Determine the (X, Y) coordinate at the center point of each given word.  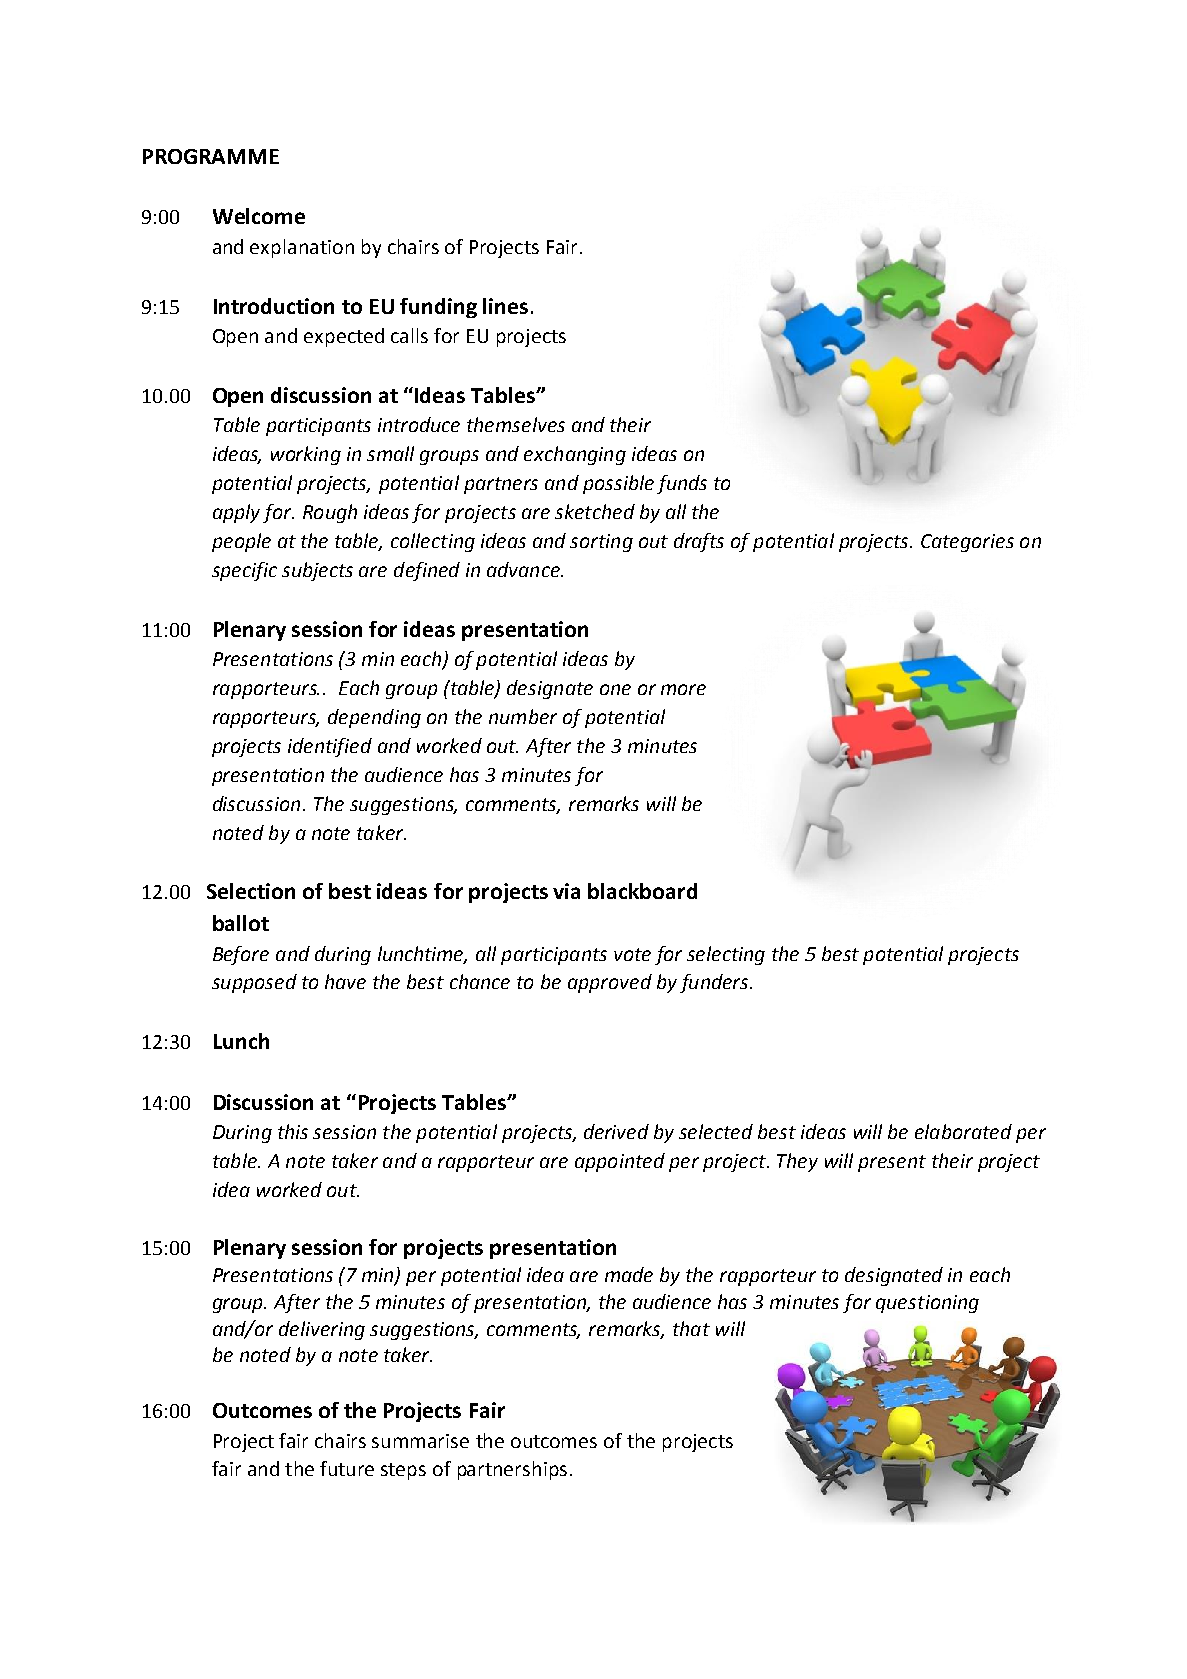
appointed (620, 1162)
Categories (967, 543)
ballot (241, 923)
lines (505, 306)
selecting (726, 955)
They (797, 1162)
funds (682, 484)
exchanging (575, 455)
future (347, 1468)
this (293, 1131)
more (683, 689)
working (306, 455)
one (615, 689)
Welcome (259, 216)
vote (632, 954)
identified (330, 747)
